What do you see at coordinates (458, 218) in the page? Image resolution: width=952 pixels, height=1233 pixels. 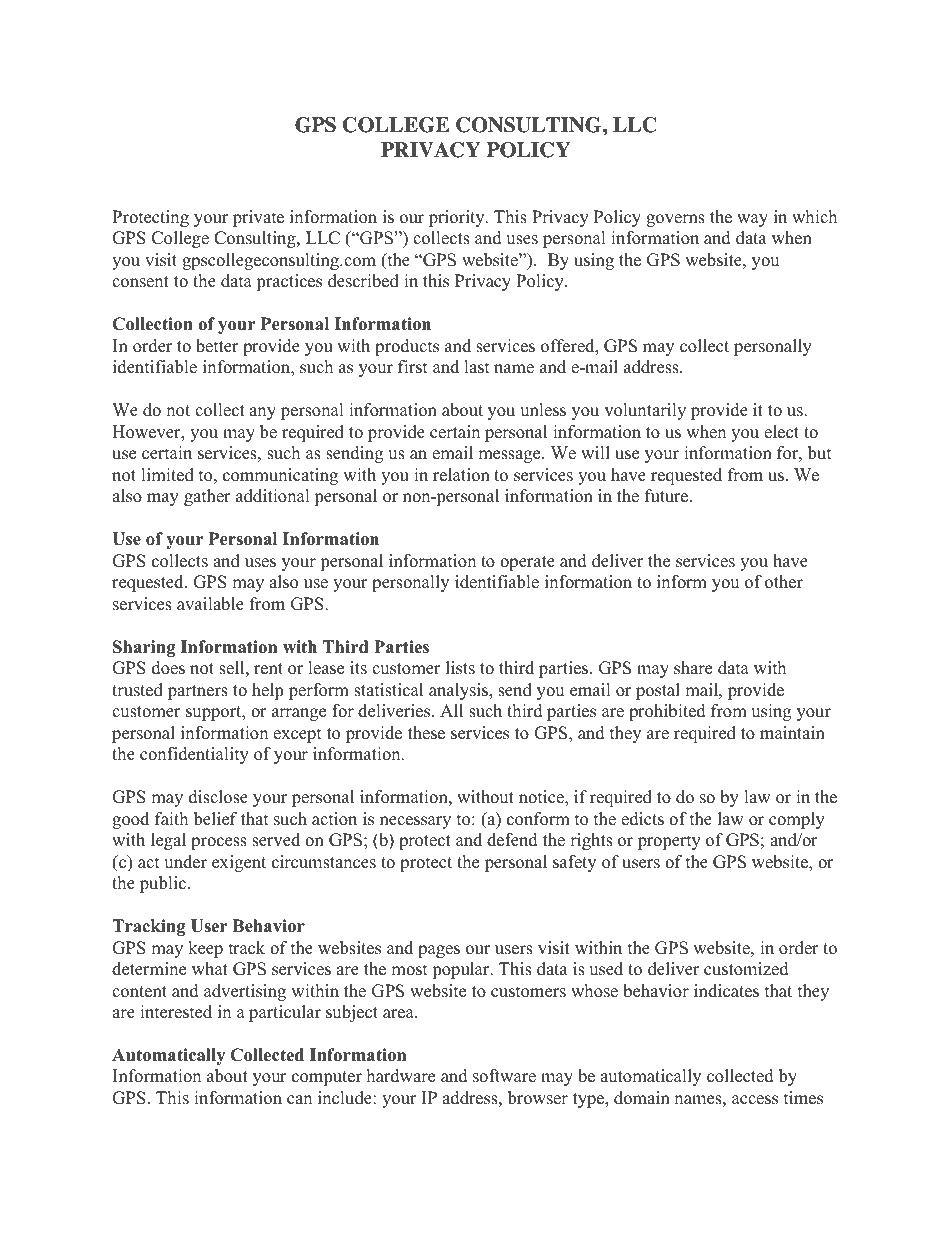 I see `priority` at bounding box center [458, 218].
